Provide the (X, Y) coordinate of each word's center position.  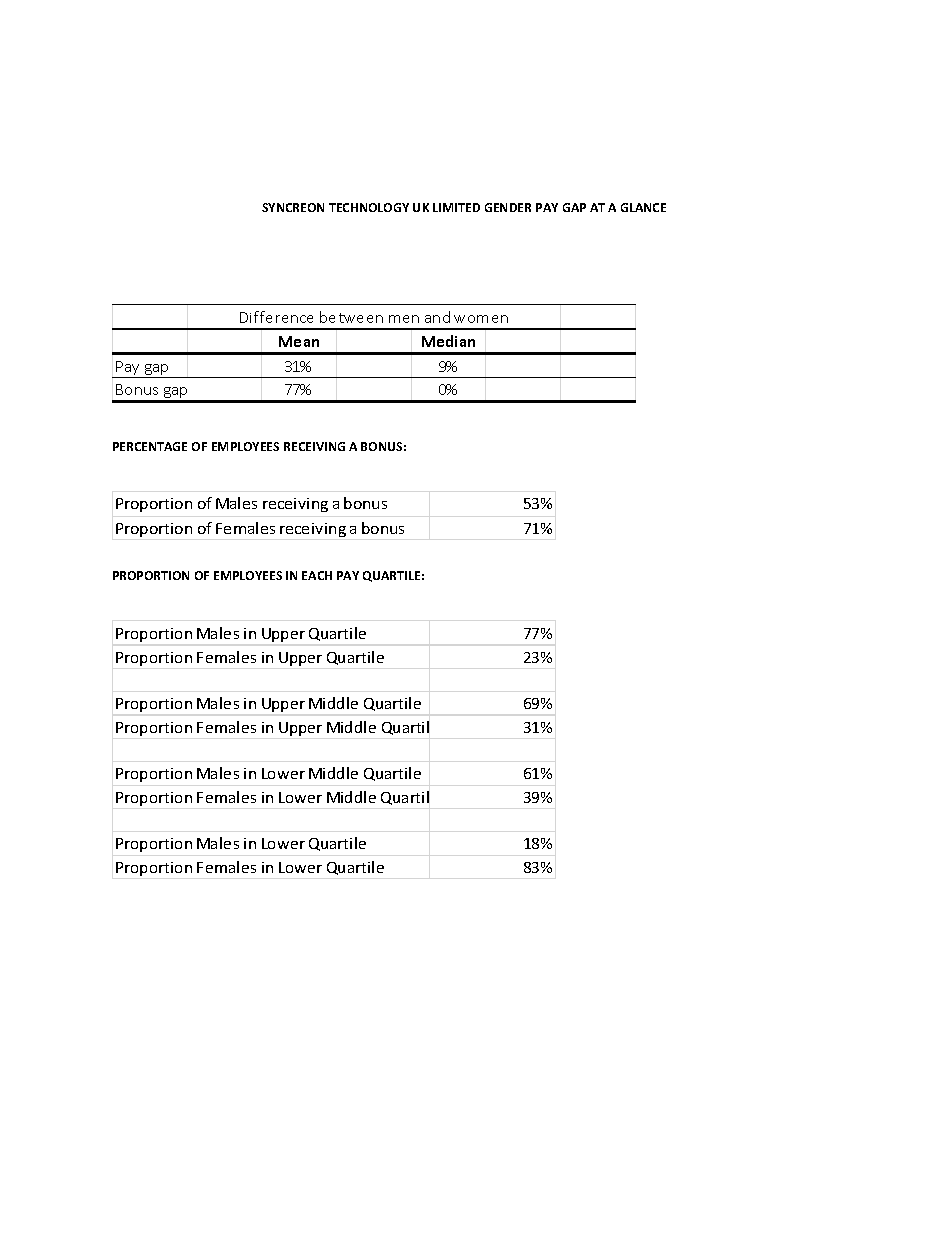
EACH (317, 575)
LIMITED (456, 207)
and (437, 317)
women (481, 319)
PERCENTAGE (150, 446)
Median (448, 341)
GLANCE (643, 207)
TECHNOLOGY (369, 207)
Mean (299, 341)
